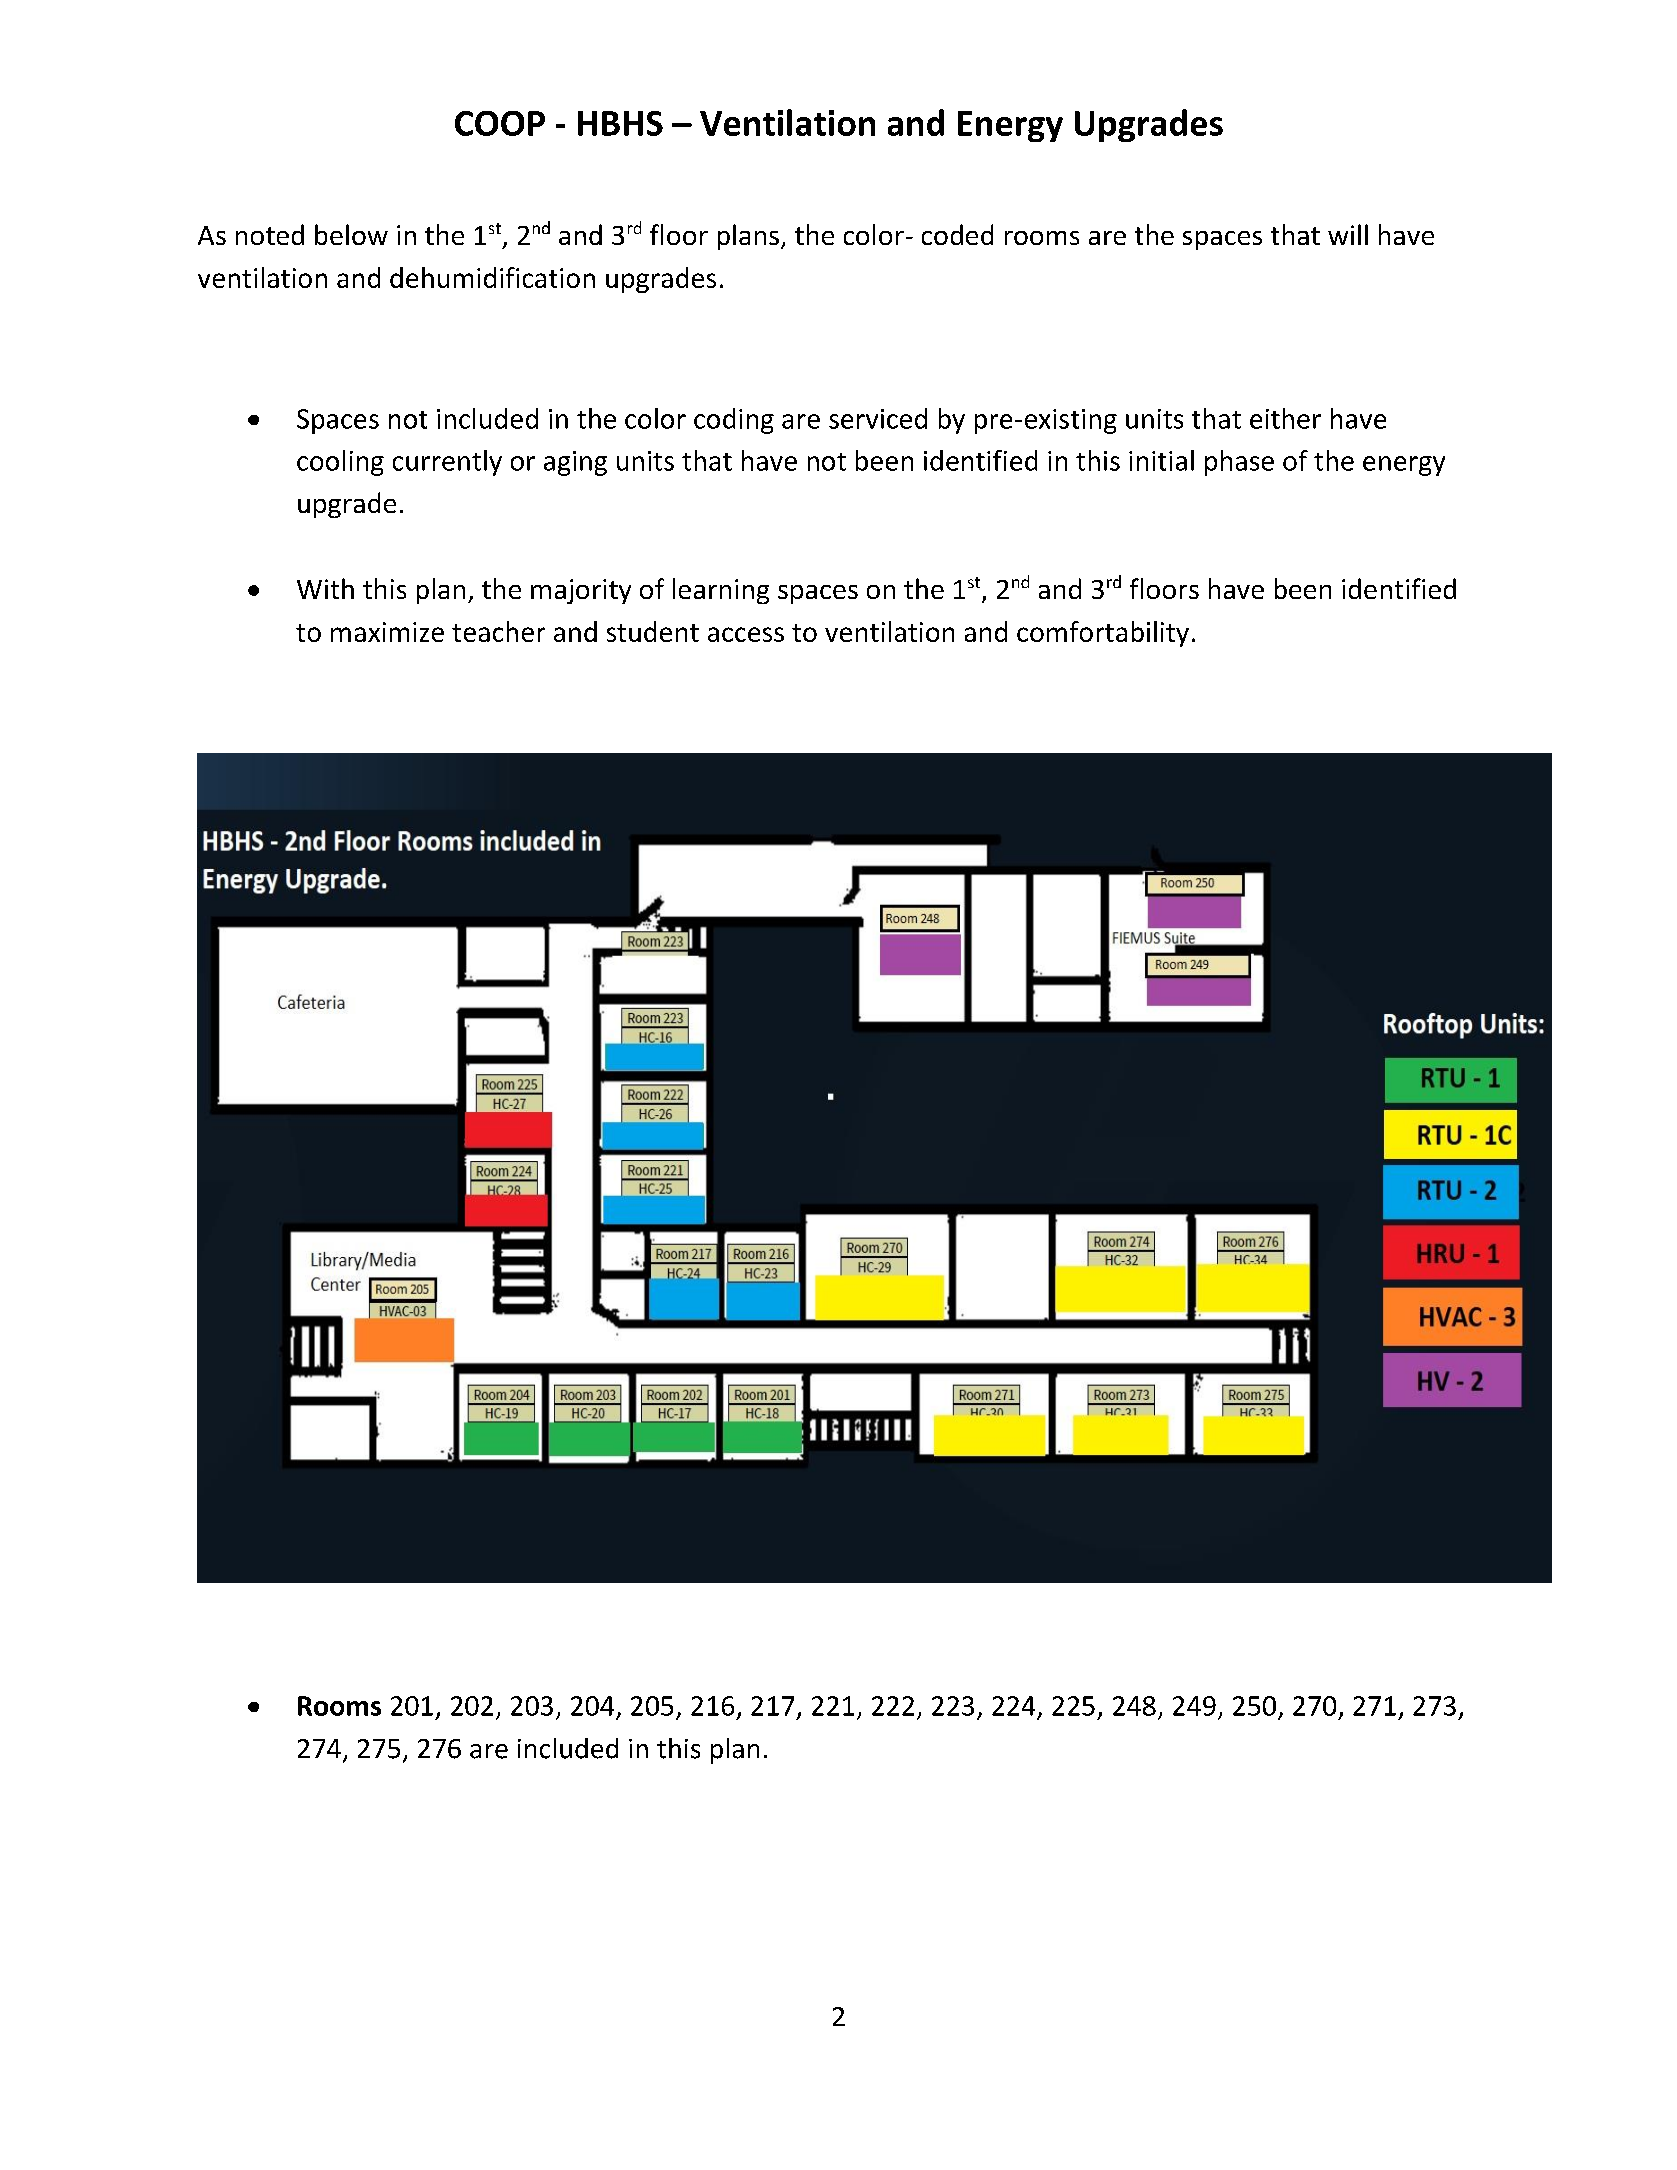 This screenshot has width=1677, height=2170. Describe the element at coordinates (878, 418) in the screenshot. I see `serviced` at that location.
